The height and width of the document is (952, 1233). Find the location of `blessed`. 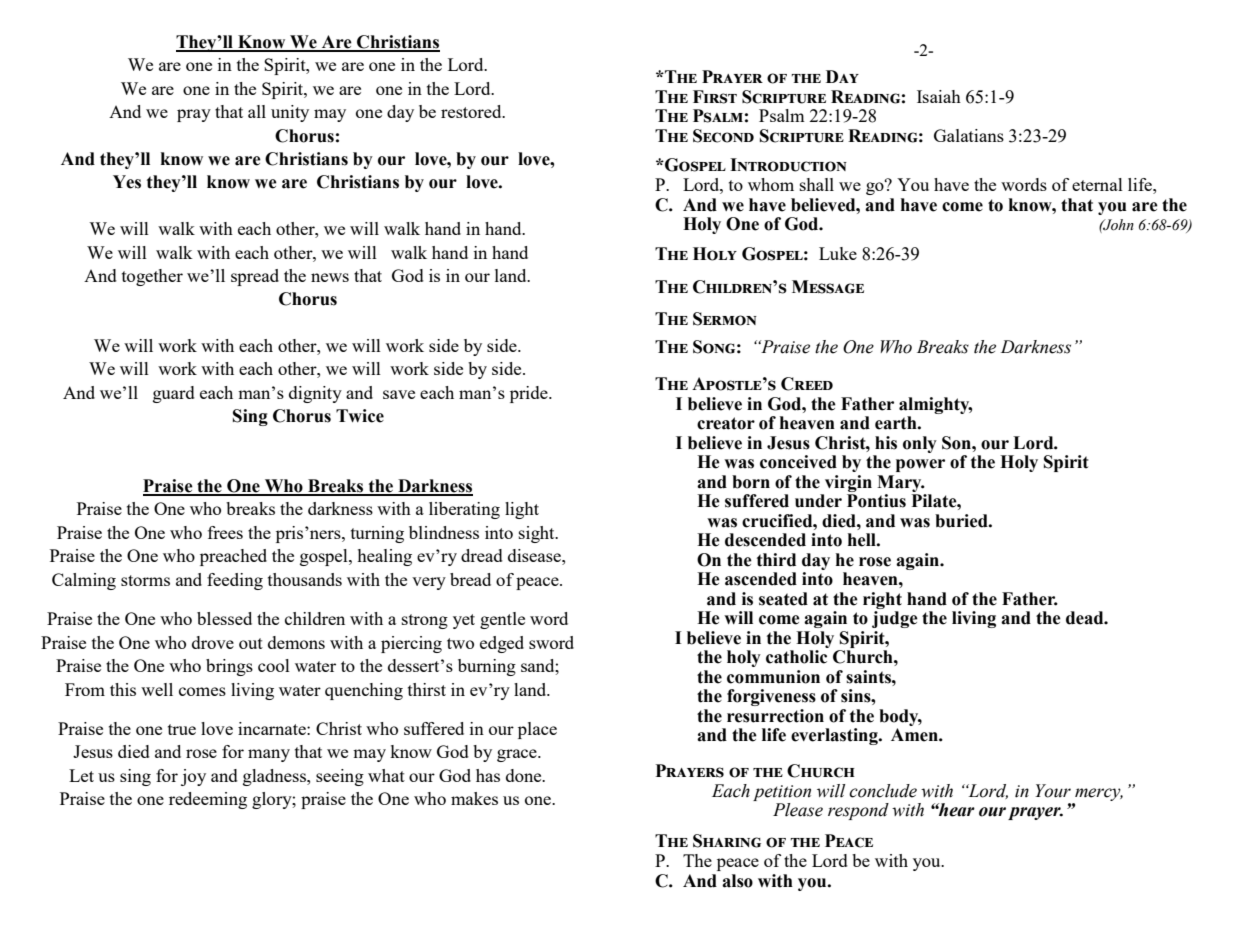

blessed is located at coordinates (224, 618).
